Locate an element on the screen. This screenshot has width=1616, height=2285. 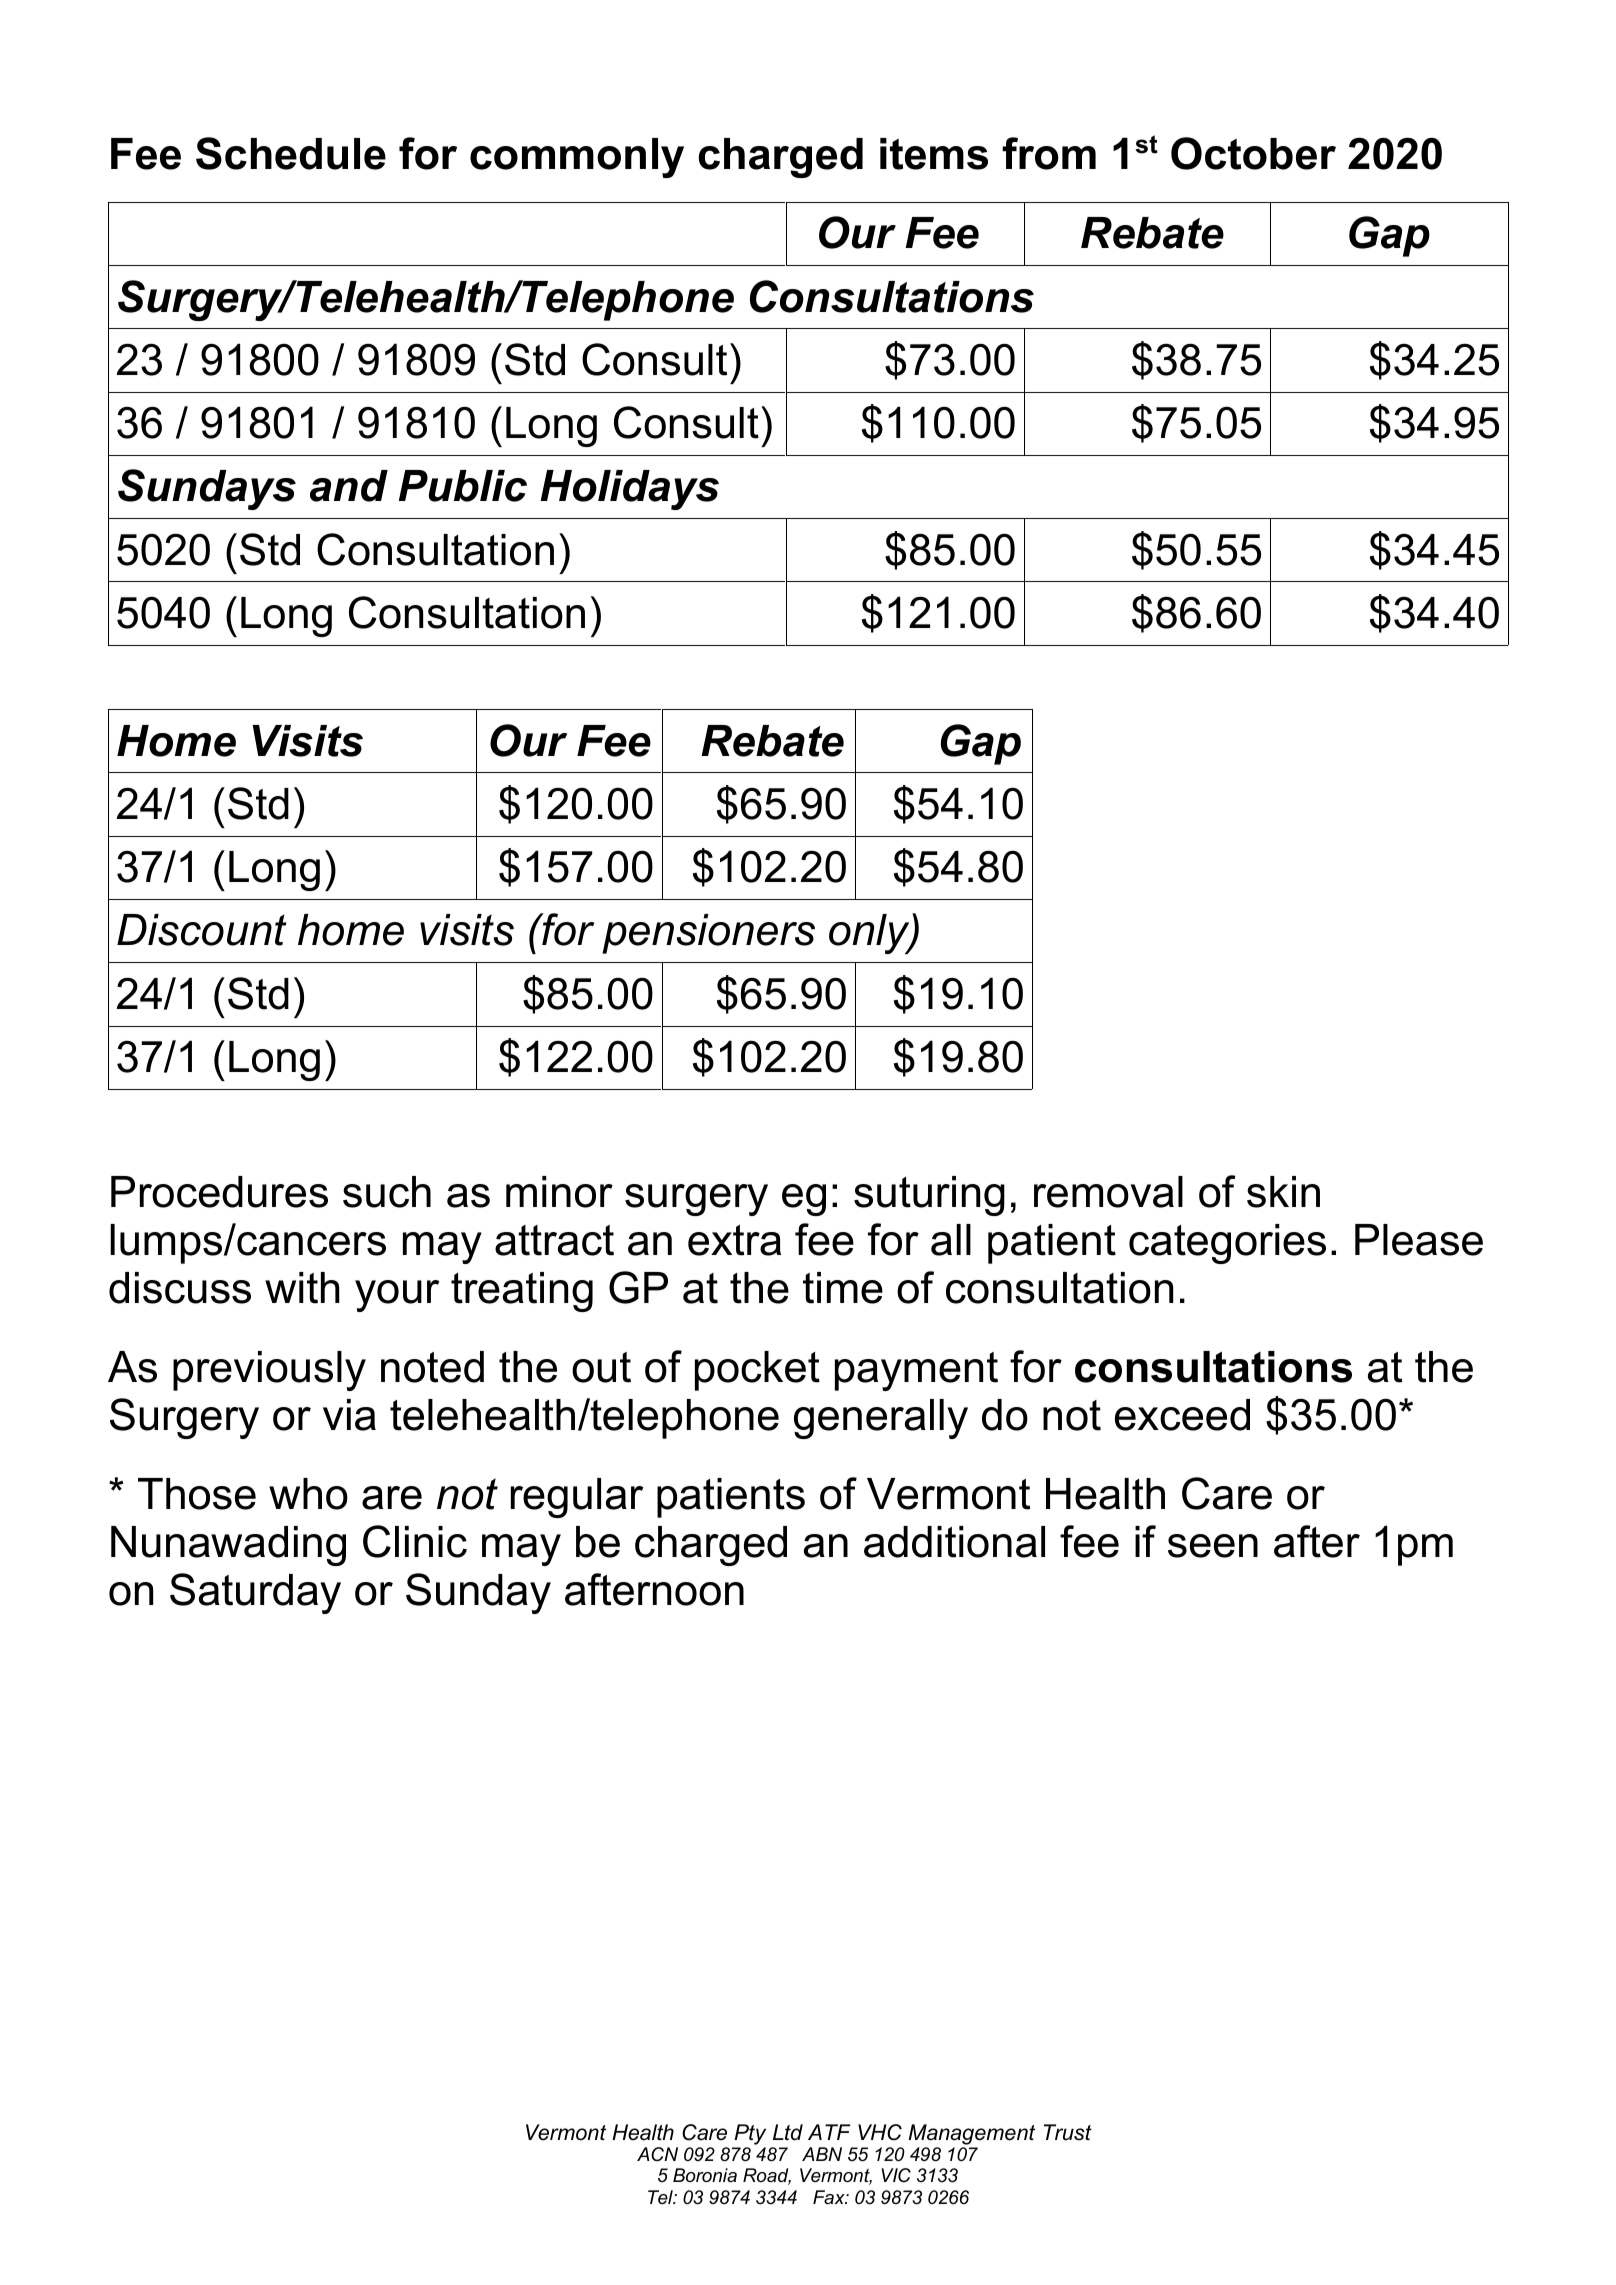
items is located at coordinates (934, 154).
